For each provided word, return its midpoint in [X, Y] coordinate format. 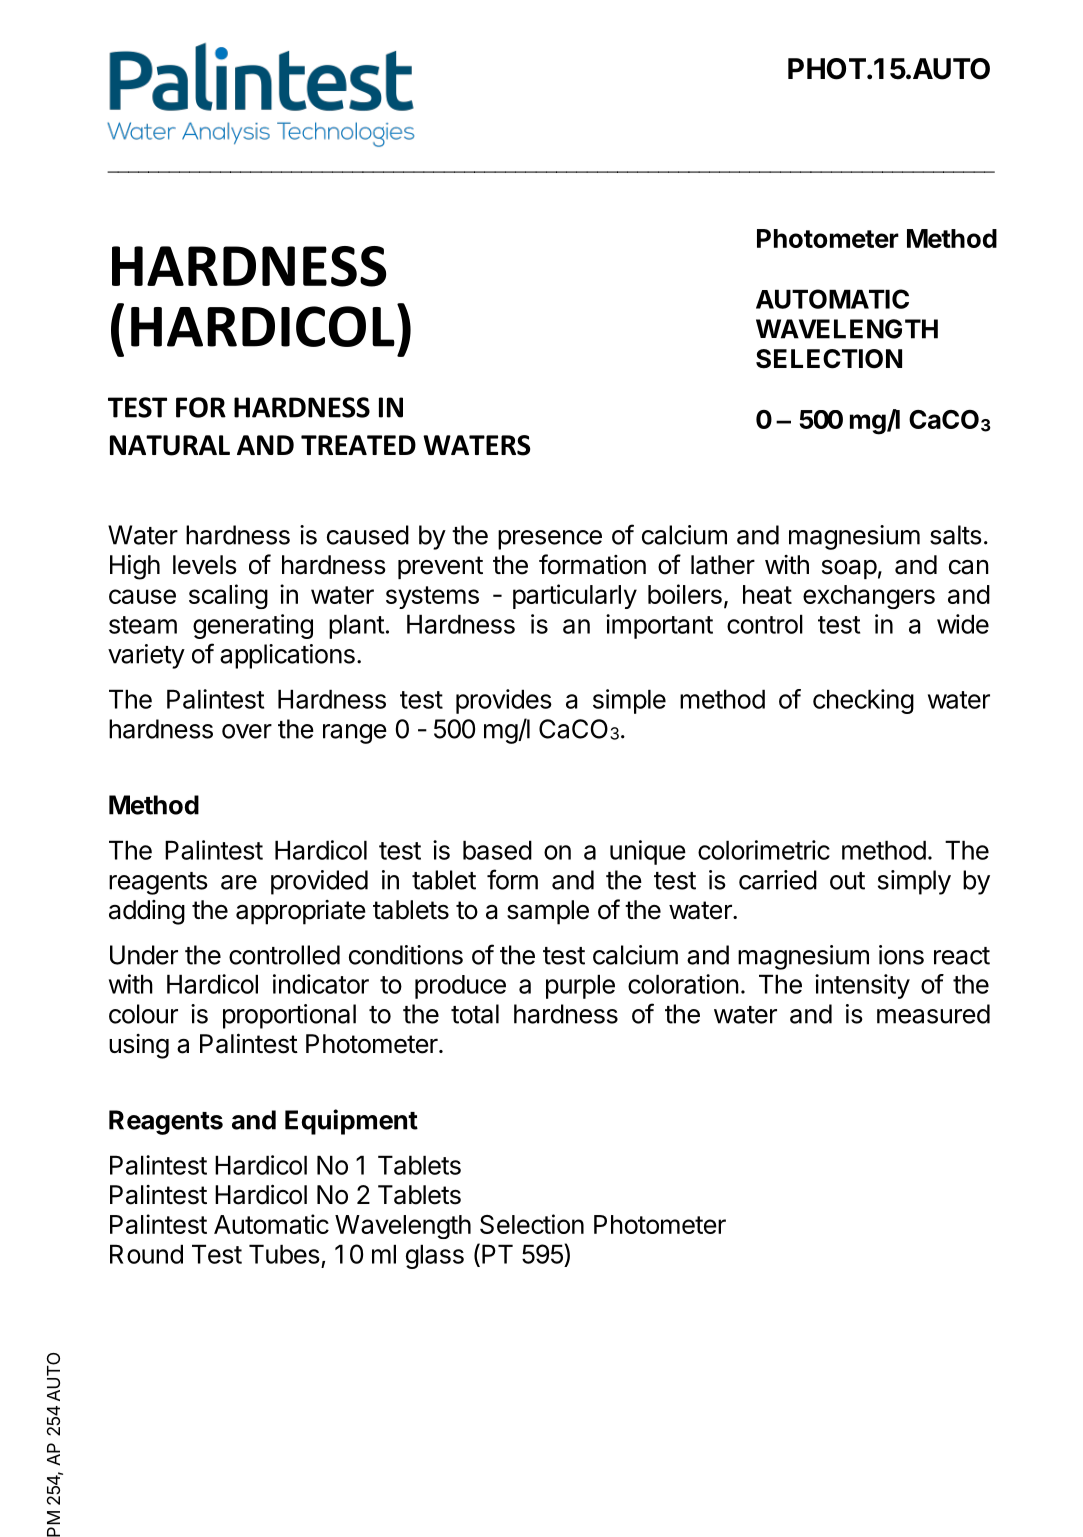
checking [863, 701]
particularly [575, 596]
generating [253, 626]
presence [550, 540]
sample [548, 912]
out [847, 881]
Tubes [284, 1254]
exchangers [869, 597]
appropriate [301, 912]
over [247, 731]
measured [933, 1014]
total [475, 1014]
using [139, 1046]
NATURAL [170, 445]
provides [504, 701]
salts [956, 535]
